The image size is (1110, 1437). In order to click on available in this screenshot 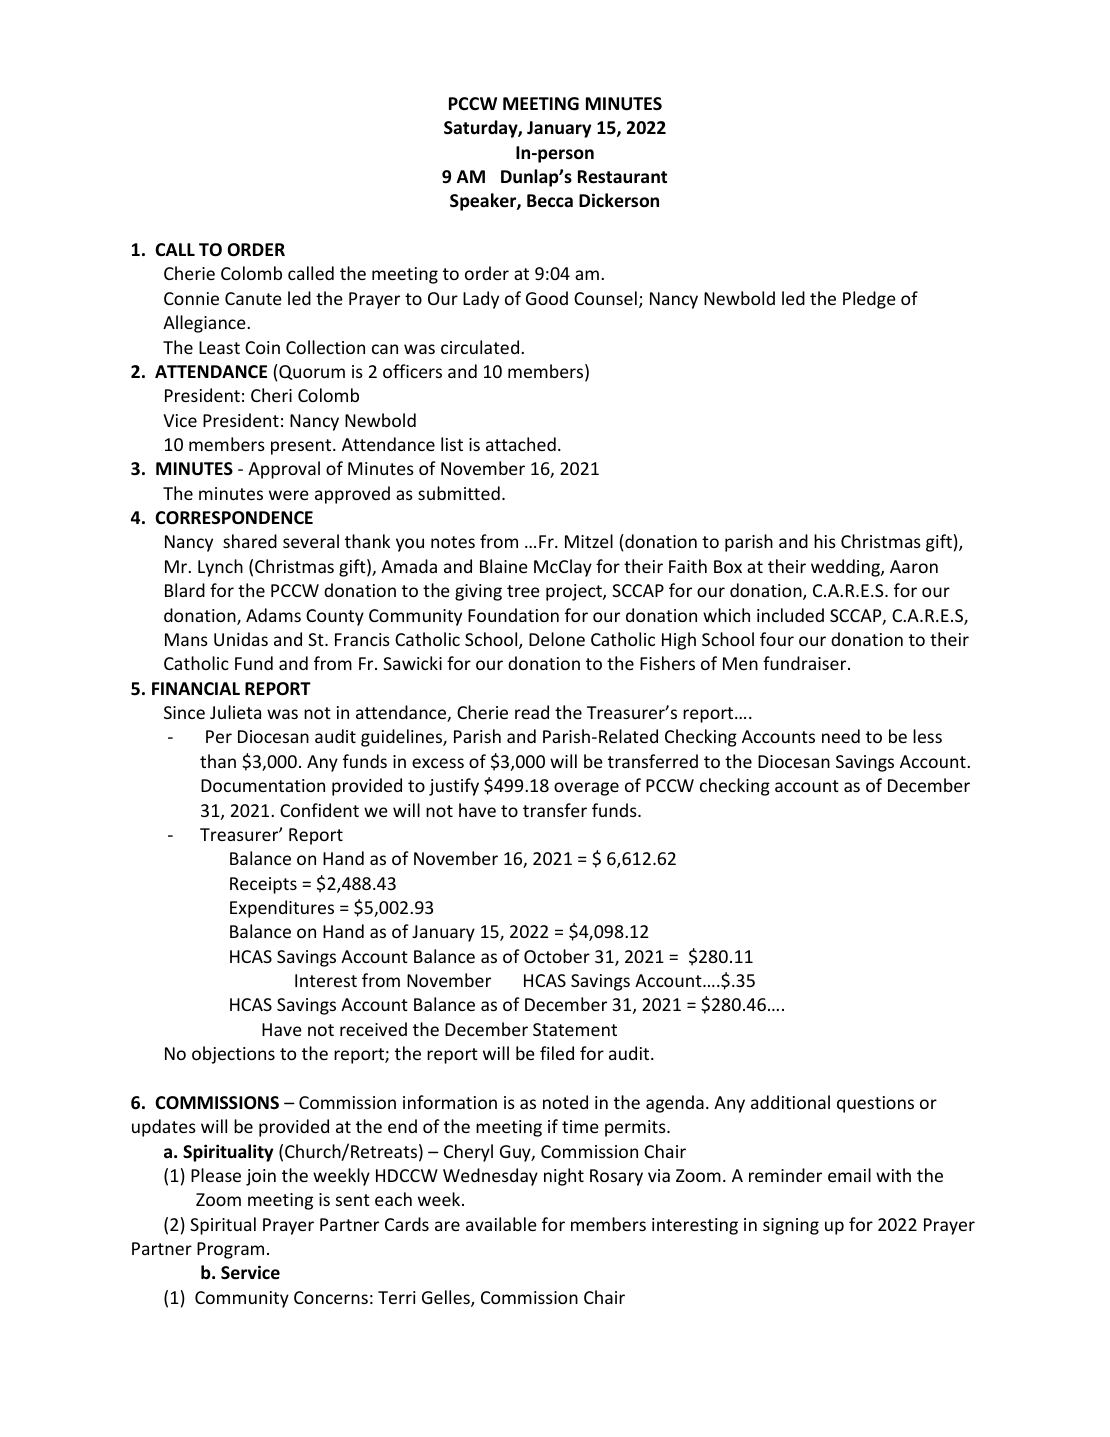, I will do `click(501, 1224)`.
